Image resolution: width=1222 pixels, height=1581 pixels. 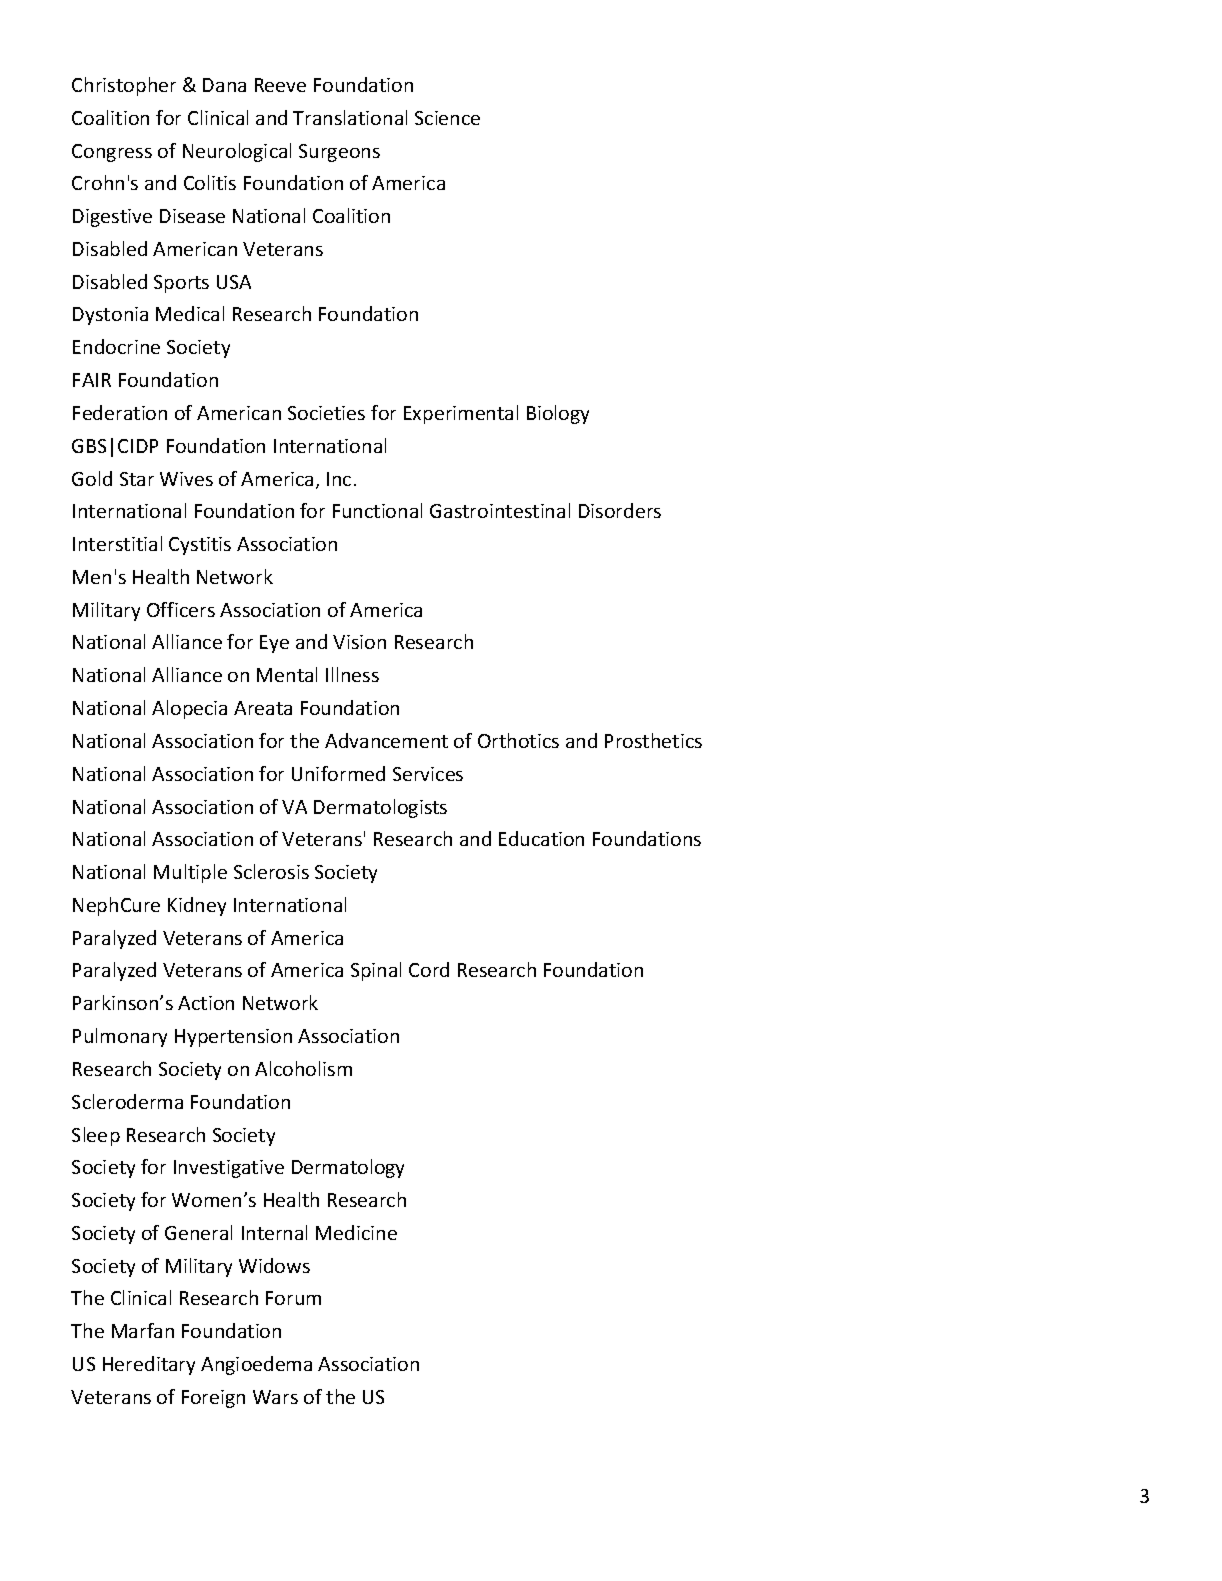 I want to click on Biology, so click(x=558, y=414).
